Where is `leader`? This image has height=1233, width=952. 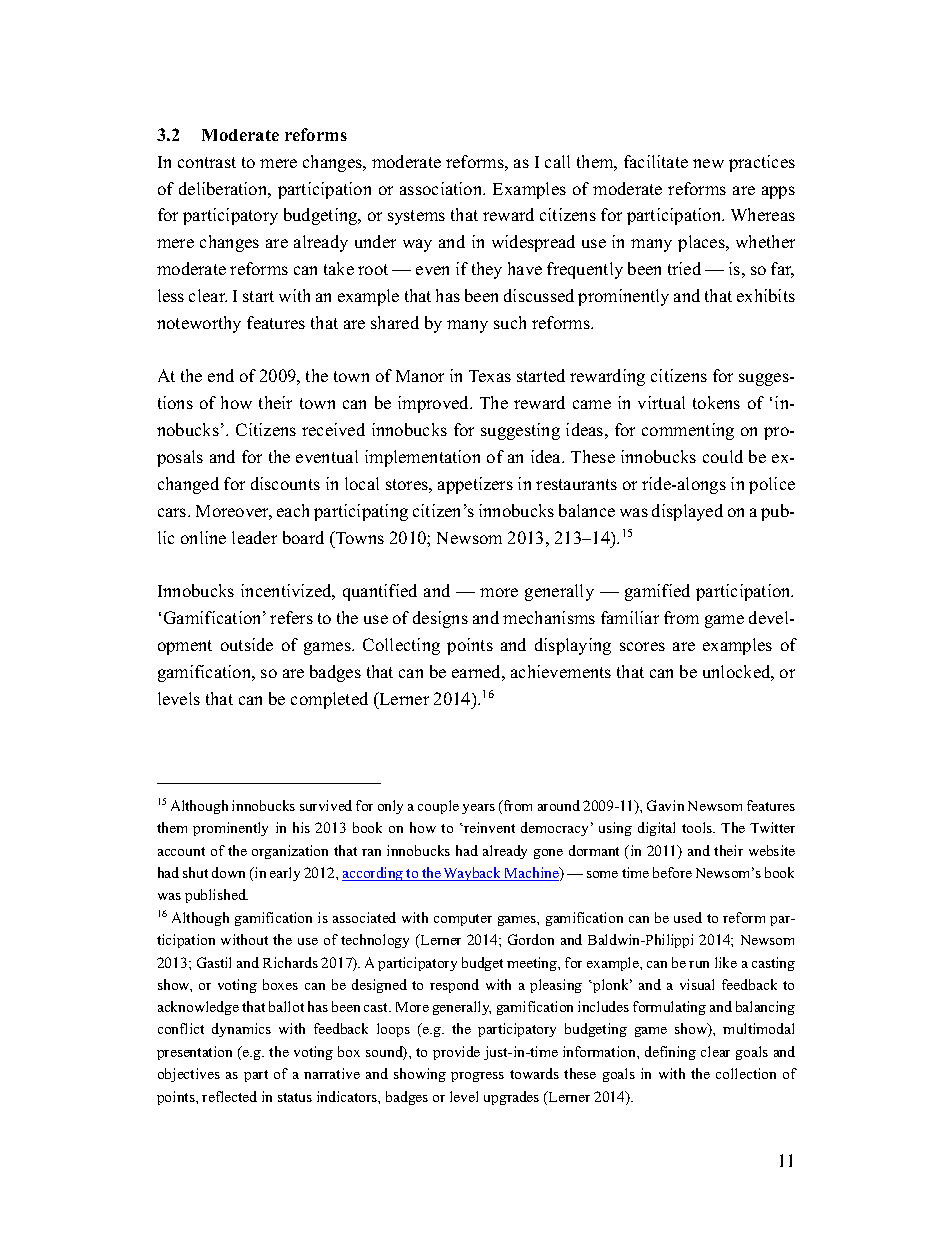
leader is located at coordinates (254, 537).
